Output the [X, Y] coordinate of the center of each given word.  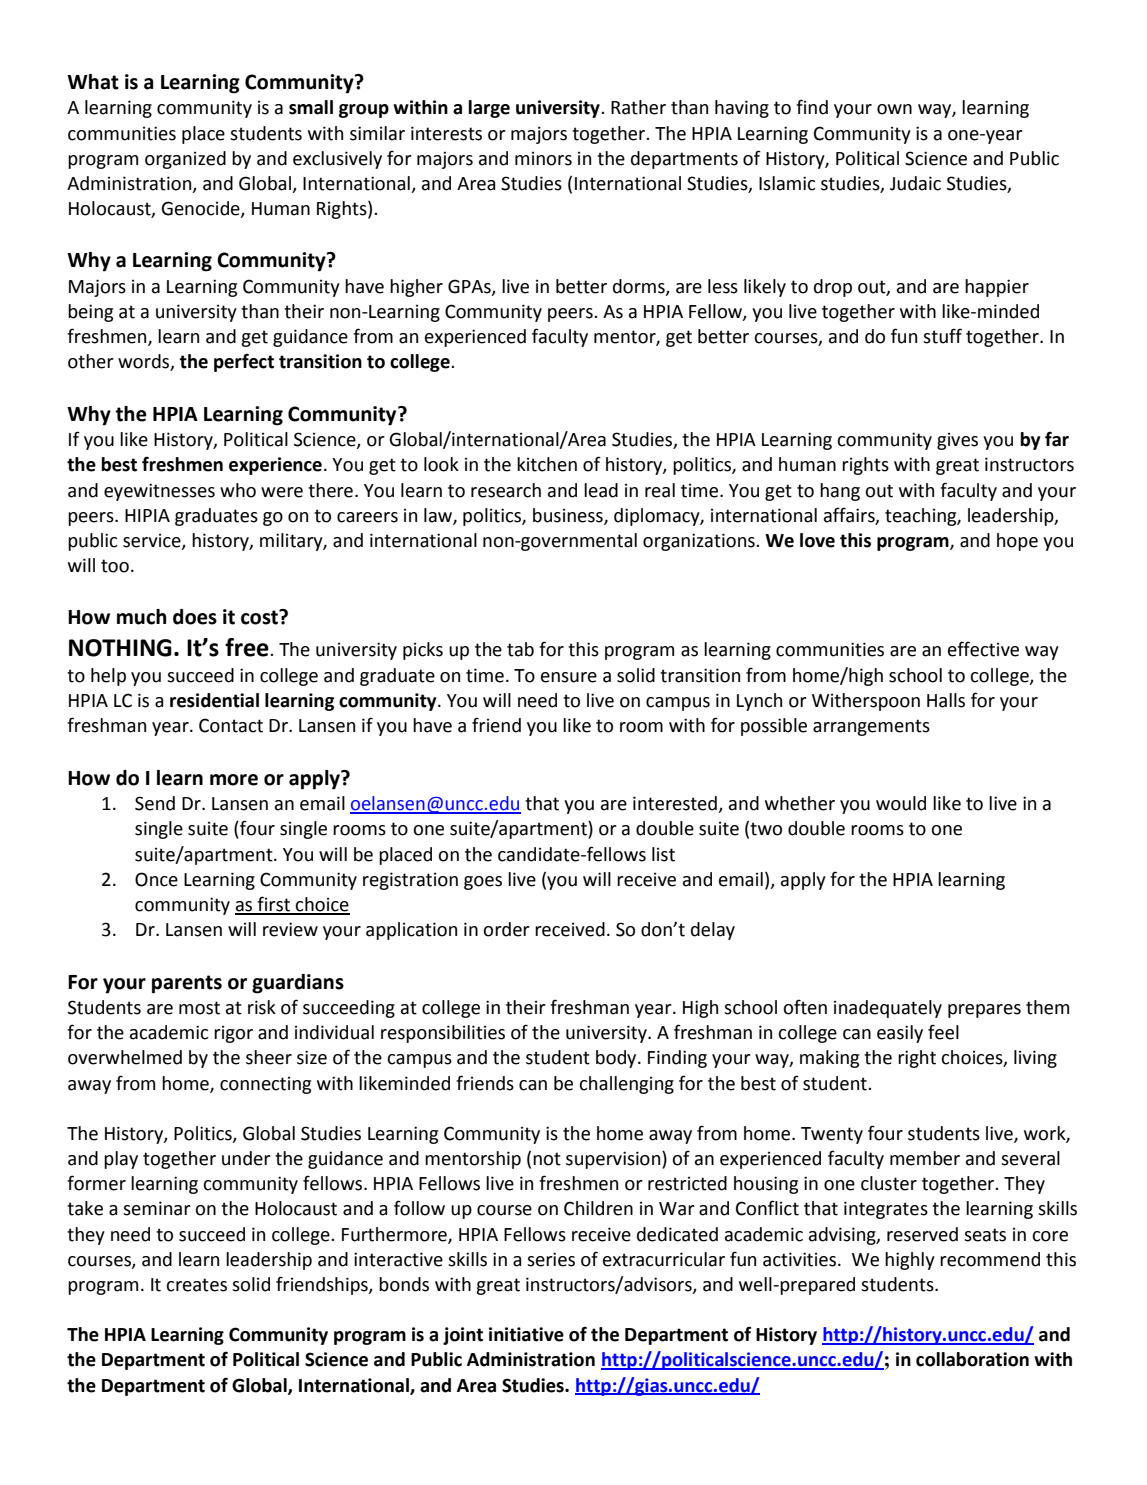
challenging [626, 1085]
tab [520, 649]
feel [943, 1032]
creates [196, 1285]
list [663, 854]
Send [155, 803]
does [195, 617]
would [901, 803]
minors [543, 158]
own [894, 109]
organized [185, 160]
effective [983, 649]
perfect [244, 362]
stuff [942, 336]
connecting [265, 1085]
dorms [640, 287]
